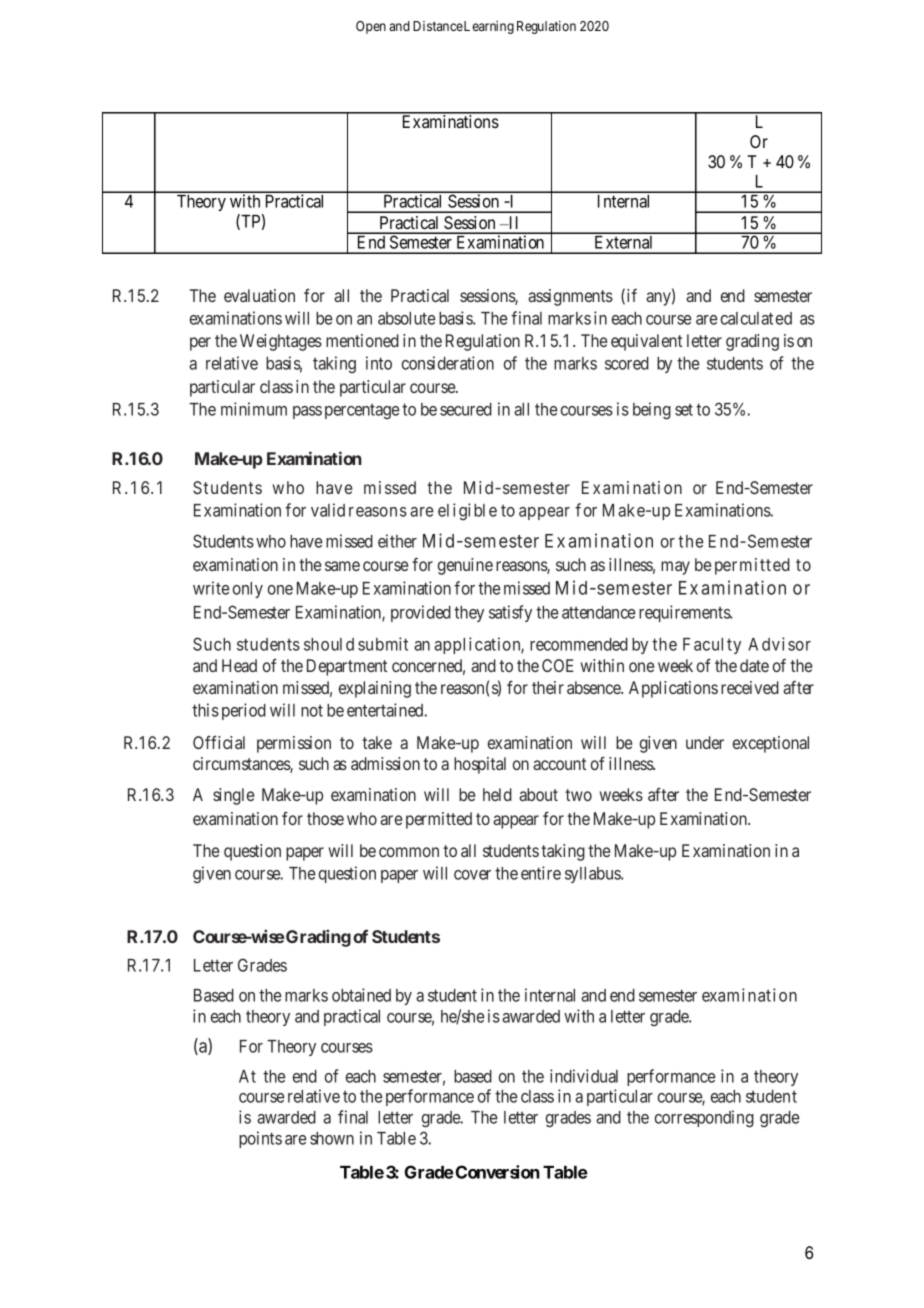  I want to click on Conversion, so click(498, 1172).
